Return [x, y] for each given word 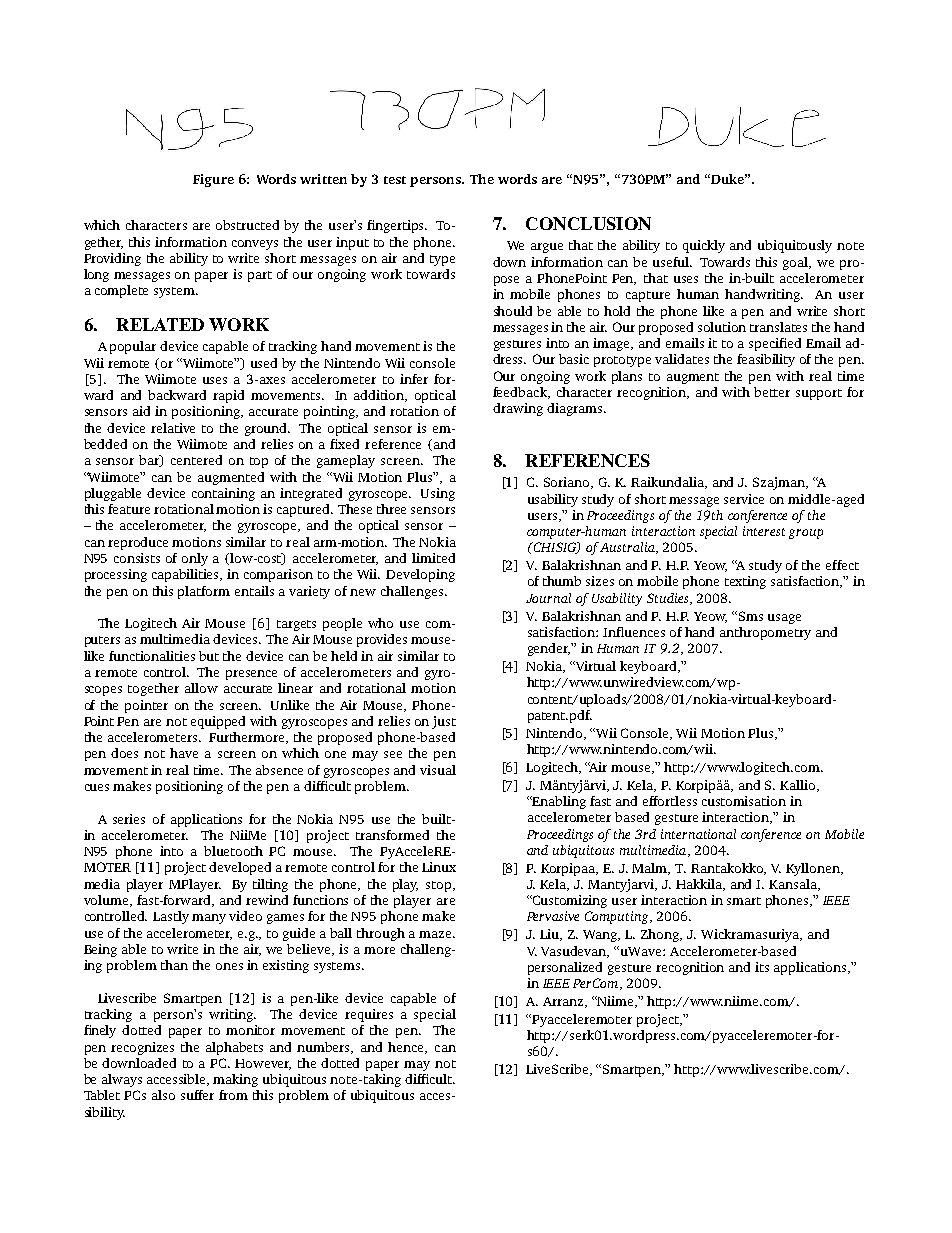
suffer [197, 1095]
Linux [439, 867]
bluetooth [233, 851]
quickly [704, 246]
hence [407, 1048]
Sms [751, 616]
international [698, 834]
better [772, 392]
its [762, 967]
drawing [518, 409]
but [209, 656]
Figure [213, 180]
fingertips [397, 226]
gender [550, 649]
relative [173, 428]
